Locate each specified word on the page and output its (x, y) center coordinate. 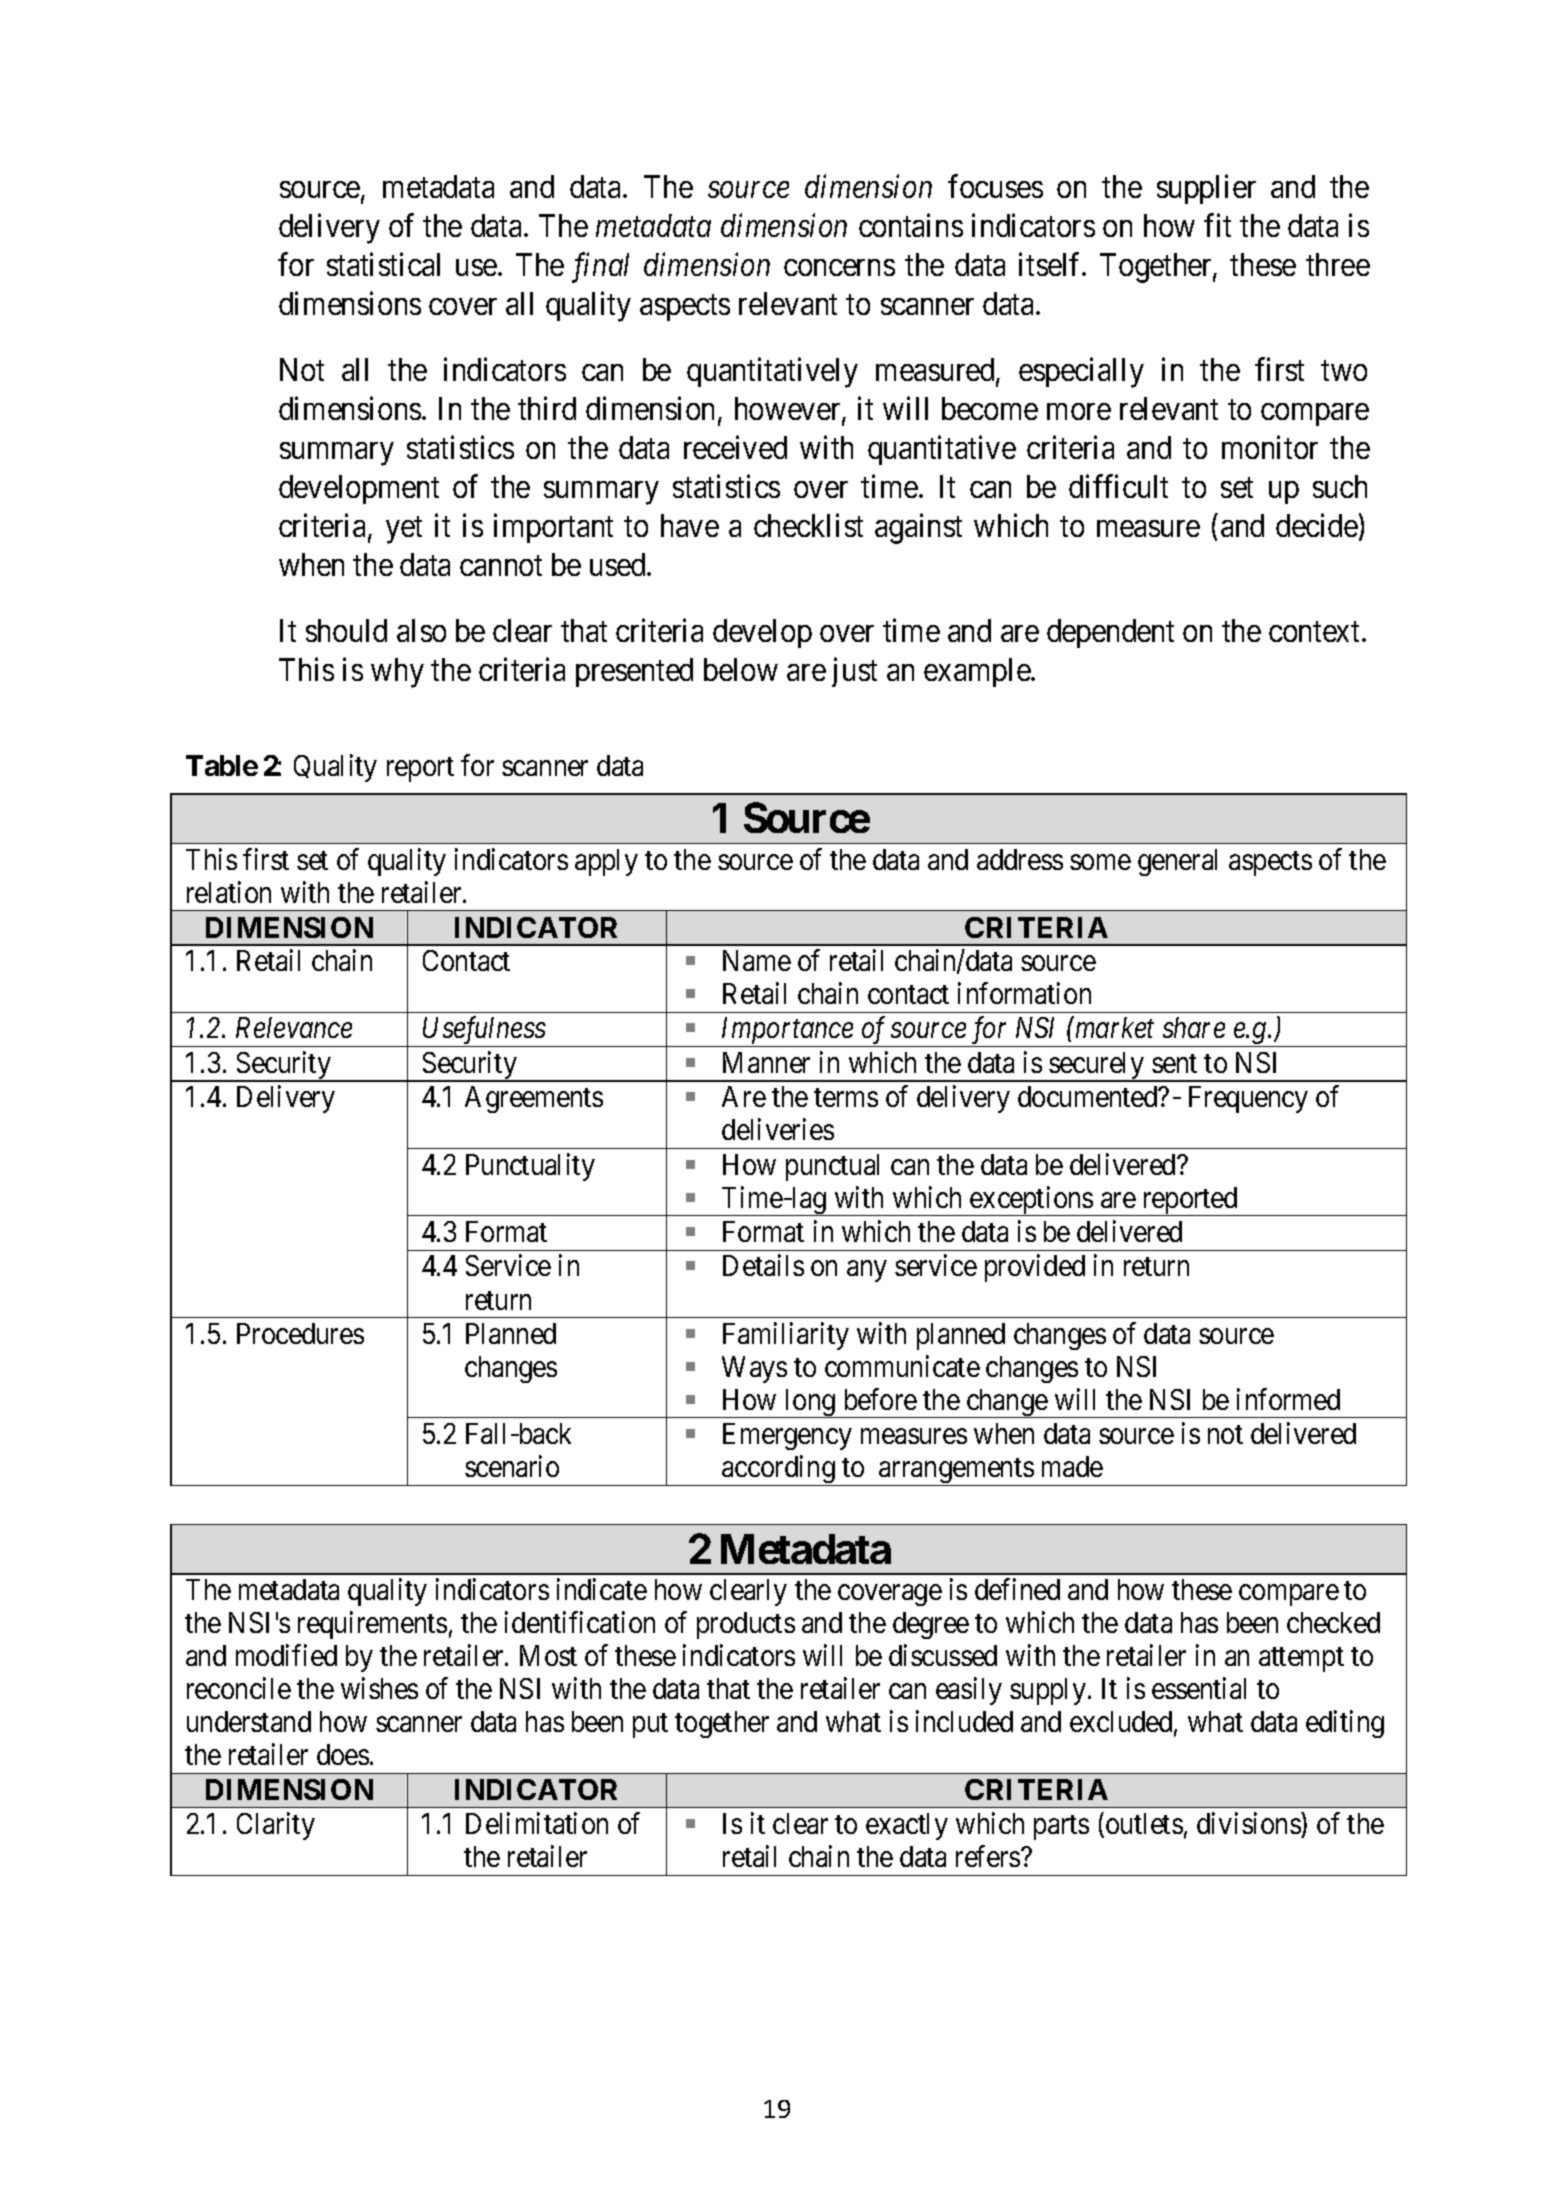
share (1194, 1027)
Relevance (294, 1027)
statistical (383, 264)
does (343, 1754)
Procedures (300, 1333)
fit (1217, 225)
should (346, 630)
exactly (907, 1826)
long (810, 1403)
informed (1288, 1399)
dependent (1110, 633)
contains (911, 225)
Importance (787, 1032)
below (741, 669)
